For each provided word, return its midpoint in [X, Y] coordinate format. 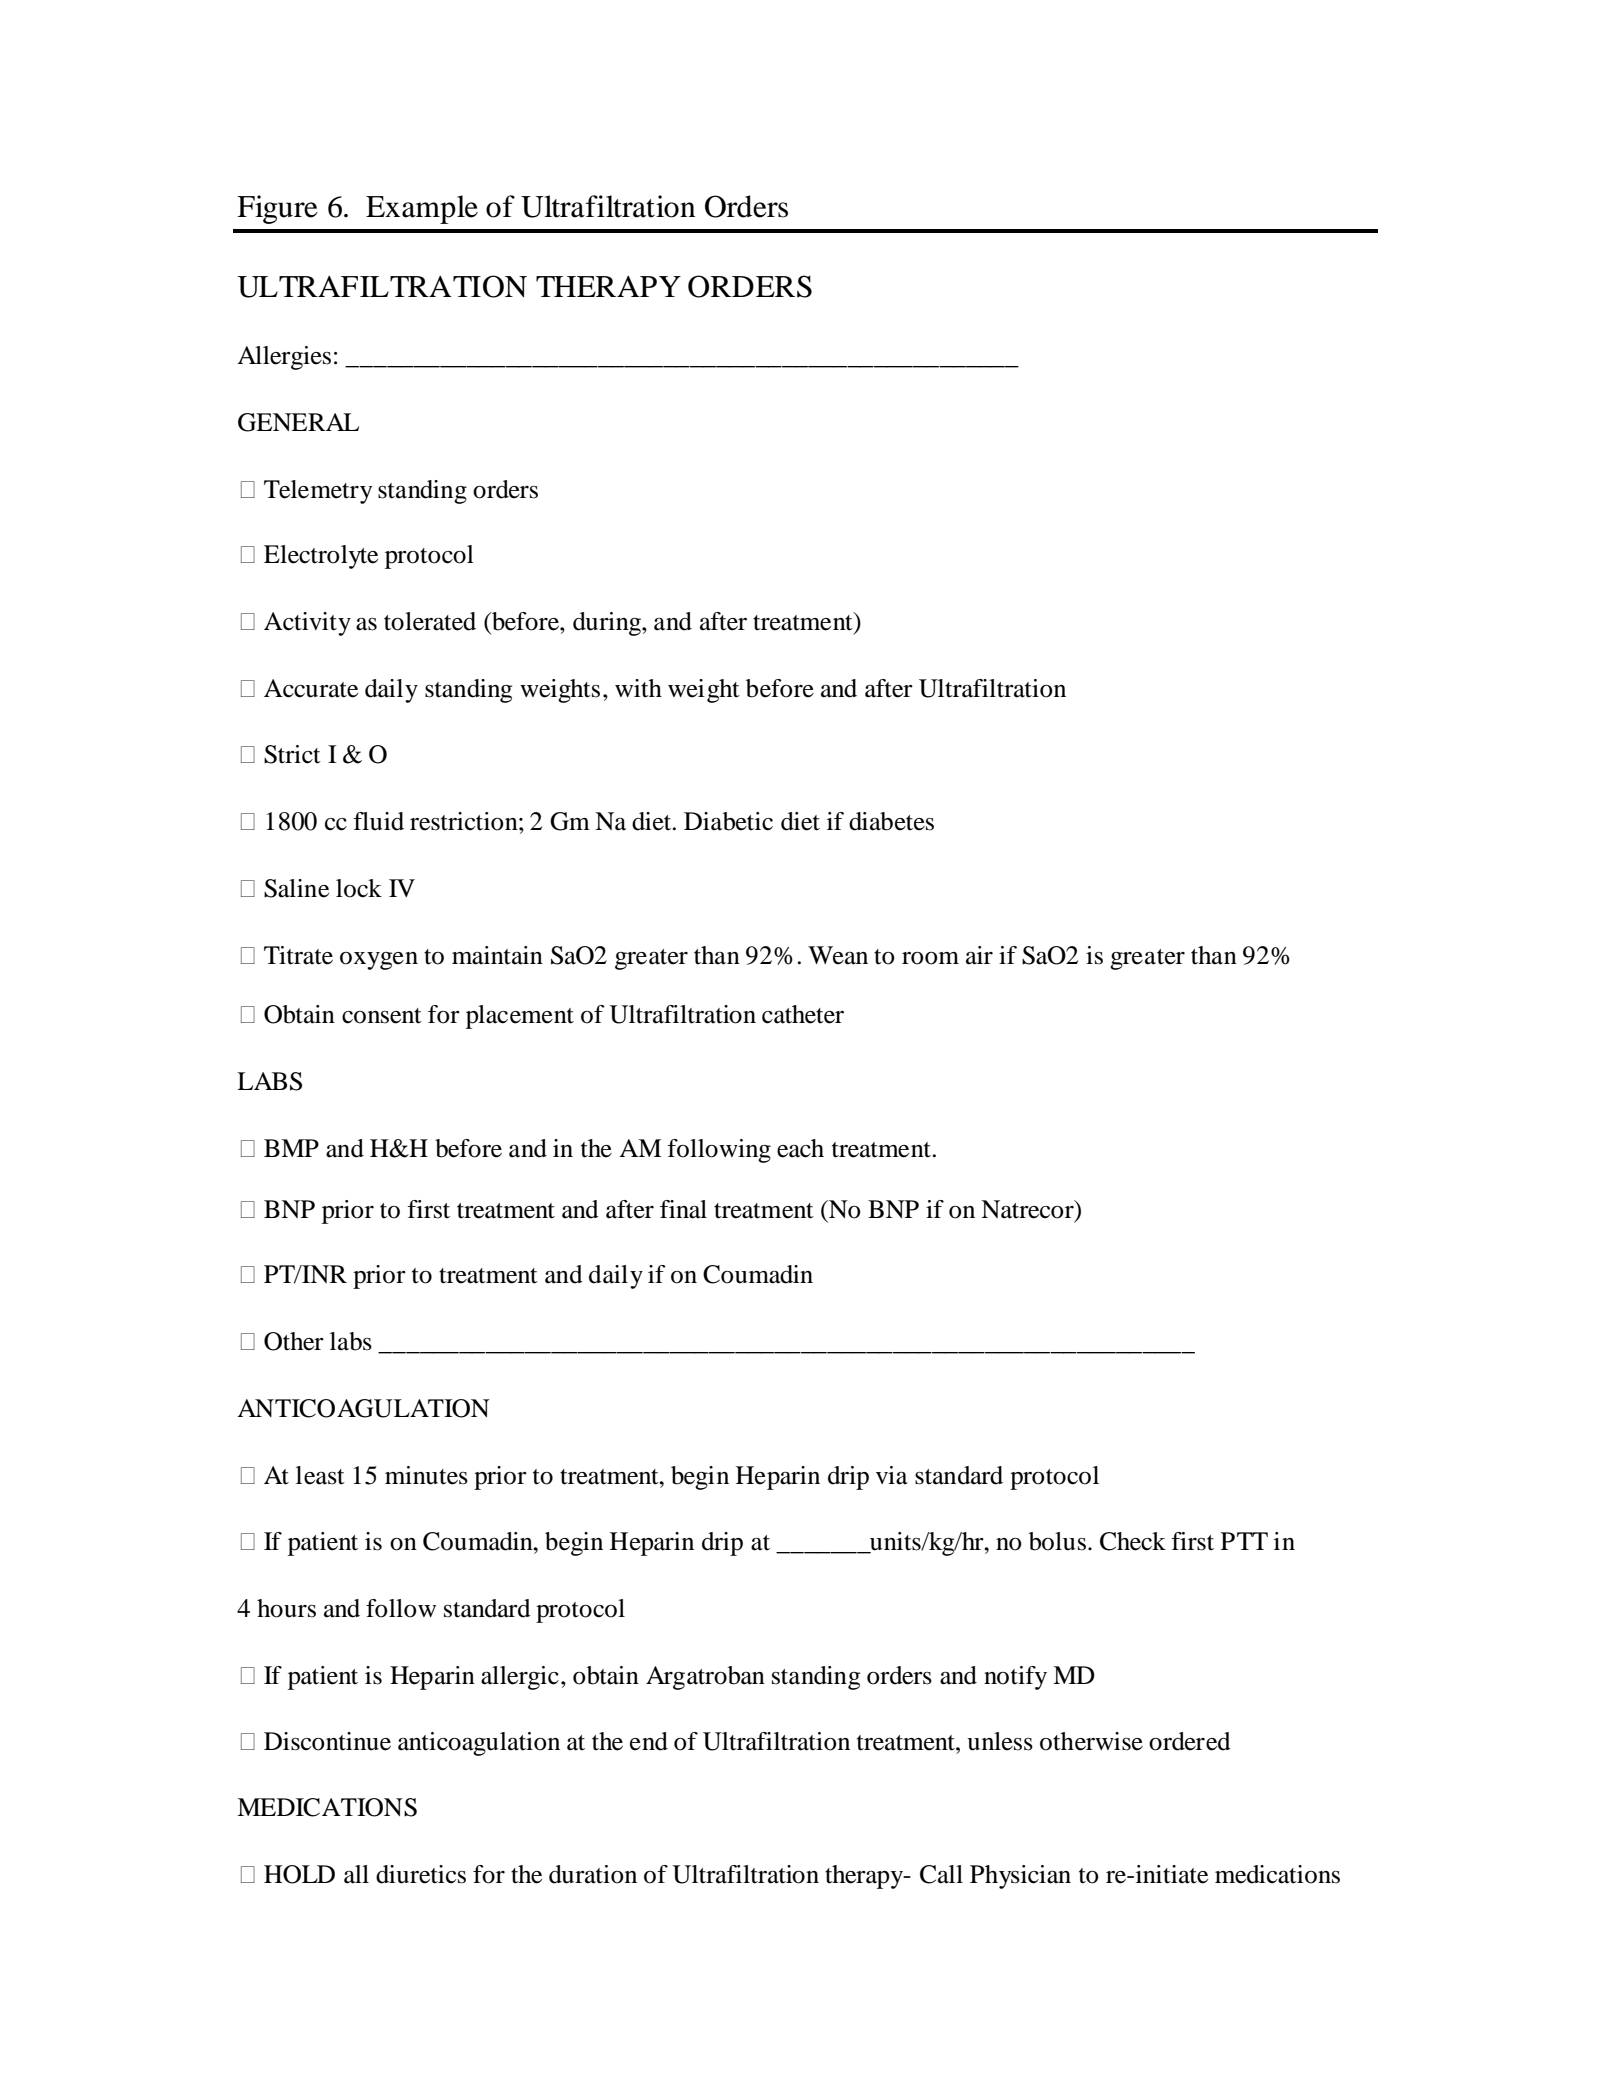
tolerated [430, 621]
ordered [1190, 1741]
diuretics [421, 1874]
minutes [426, 1475]
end [649, 1741]
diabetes [891, 821]
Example [422, 209]
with [638, 688]
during [608, 624]
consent [382, 1016]
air [979, 955]
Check [1133, 1541]
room [930, 958]
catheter [803, 1014]
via [892, 1475]
